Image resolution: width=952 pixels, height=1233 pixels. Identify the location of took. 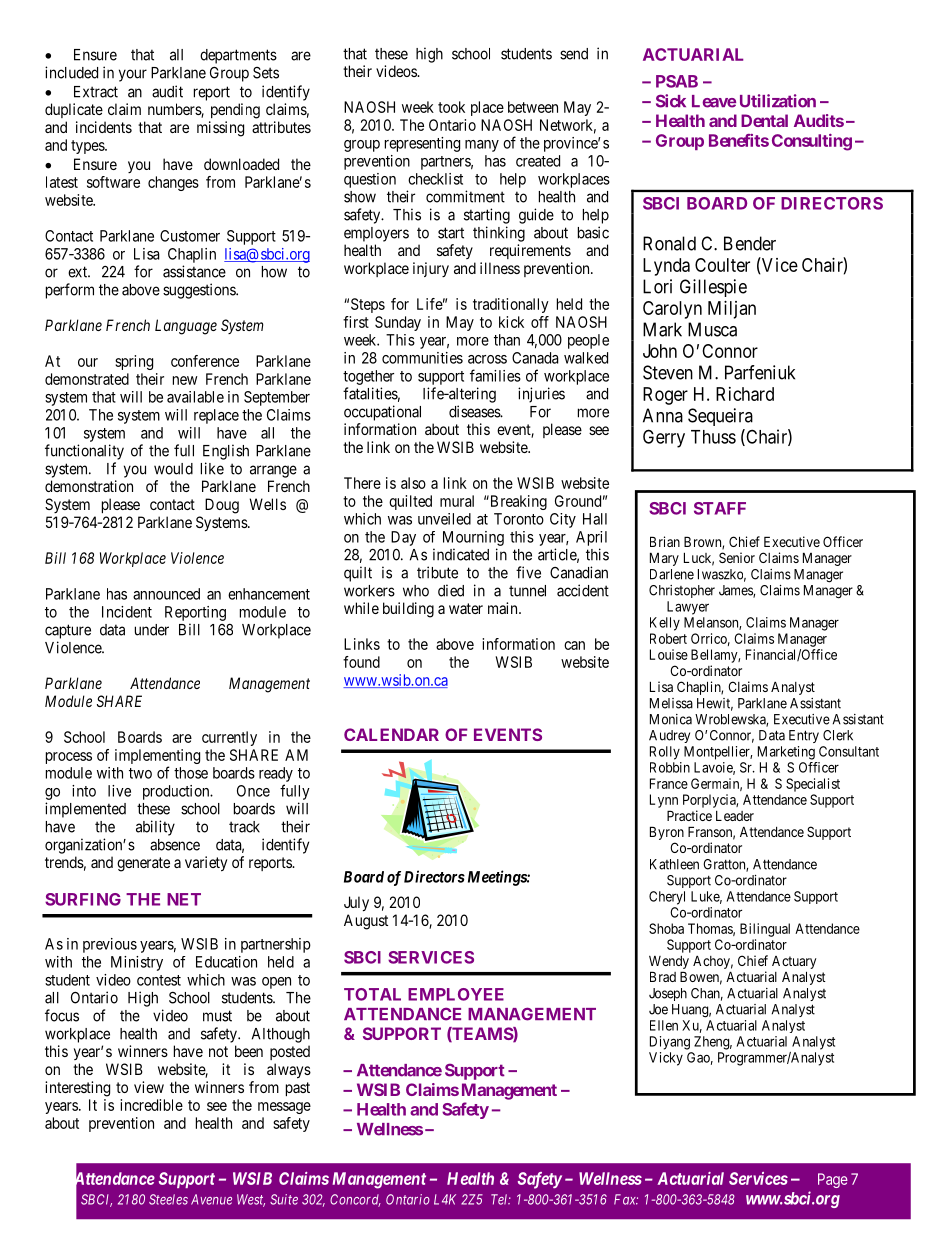
(451, 107).
